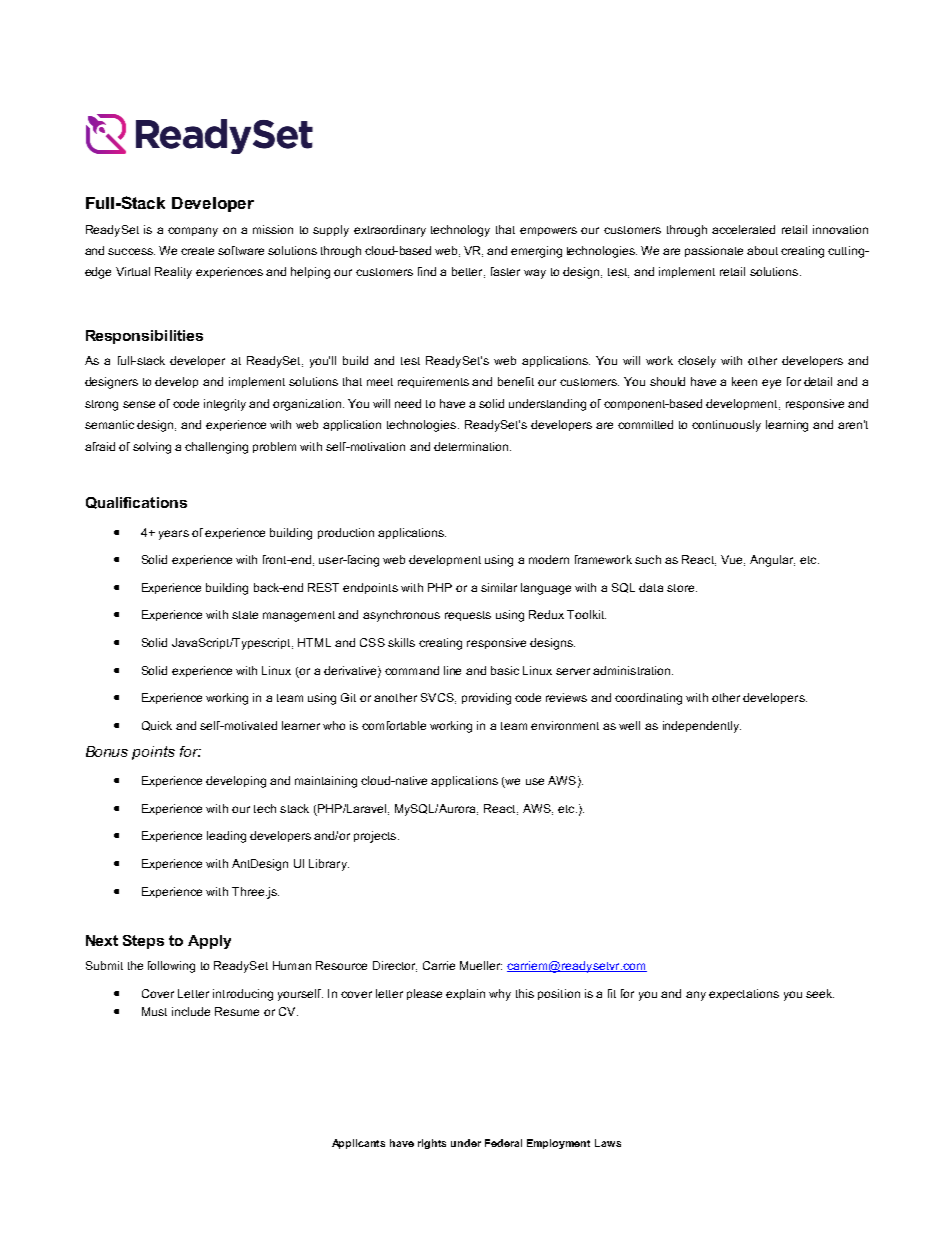 The image size is (952, 1233). I want to click on independently, so click(702, 727).
